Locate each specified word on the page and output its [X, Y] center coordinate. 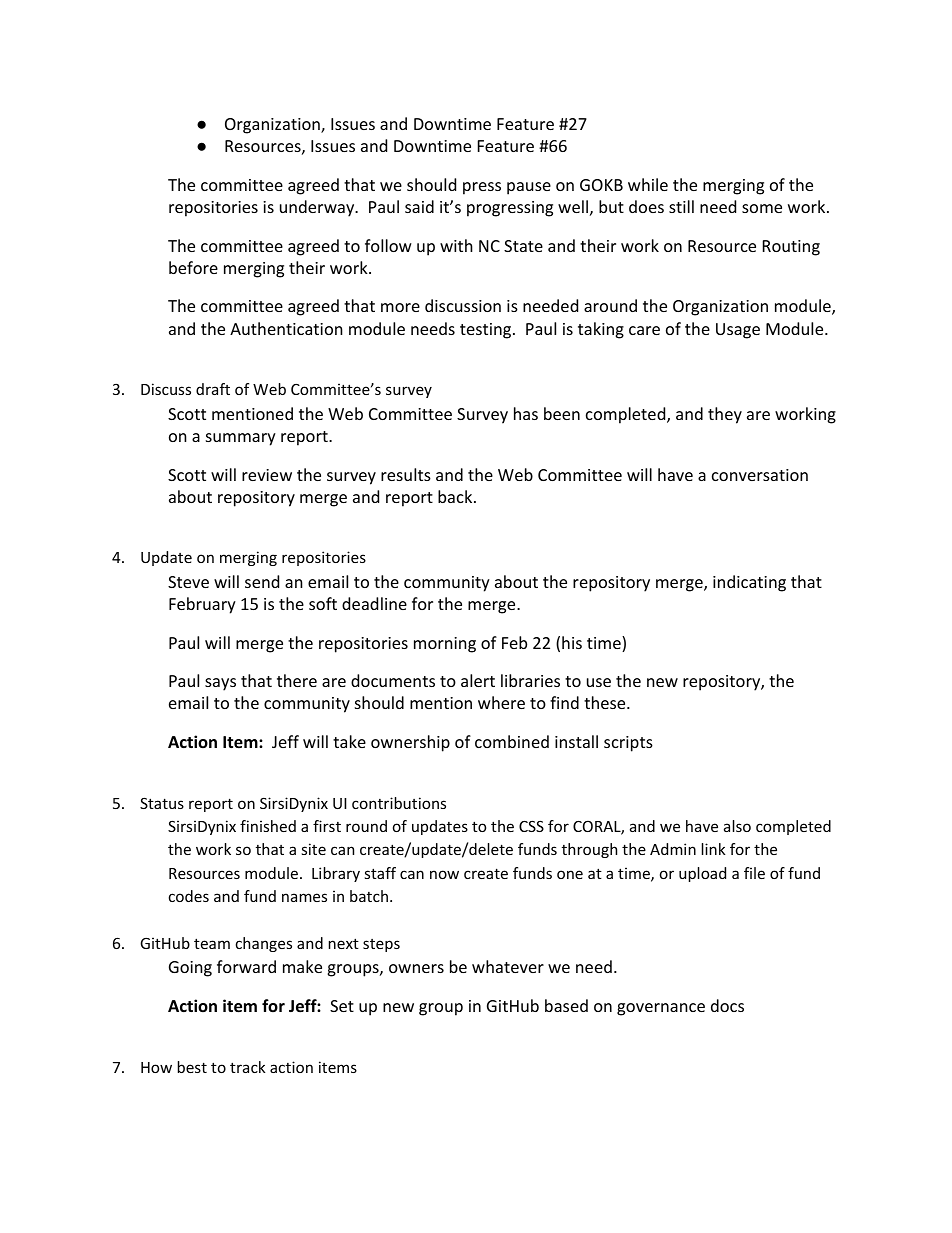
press [482, 188]
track [248, 1067]
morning [445, 645]
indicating [749, 583]
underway [318, 208]
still [681, 206]
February [202, 605]
